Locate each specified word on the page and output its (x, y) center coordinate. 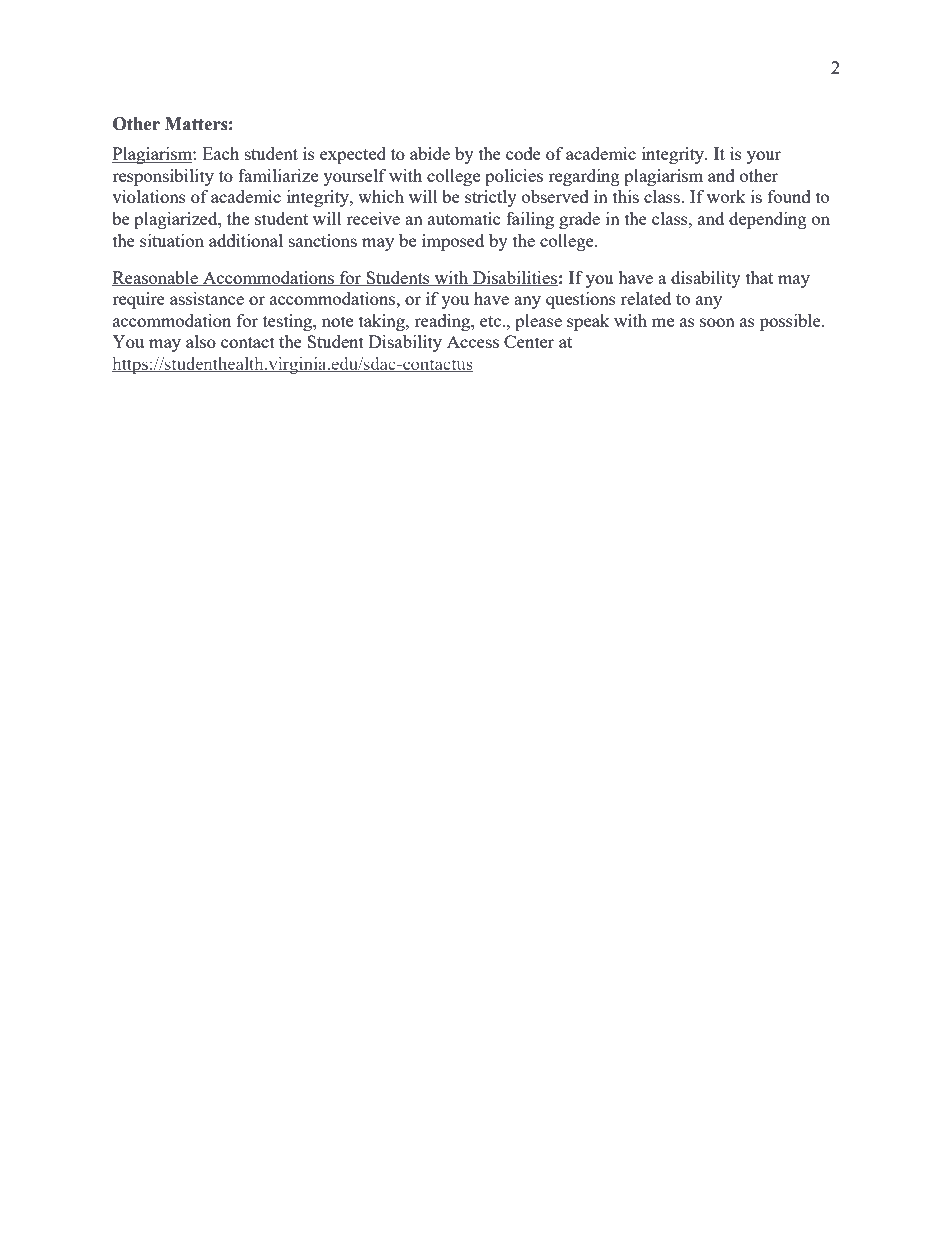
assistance (207, 298)
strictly (491, 198)
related (646, 298)
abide (430, 153)
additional (246, 240)
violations (149, 196)
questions (581, 300)
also (201, 341)
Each (220, 153)
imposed (453, 242)
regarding (584, 177)
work (726, 196)
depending (768, 220)
